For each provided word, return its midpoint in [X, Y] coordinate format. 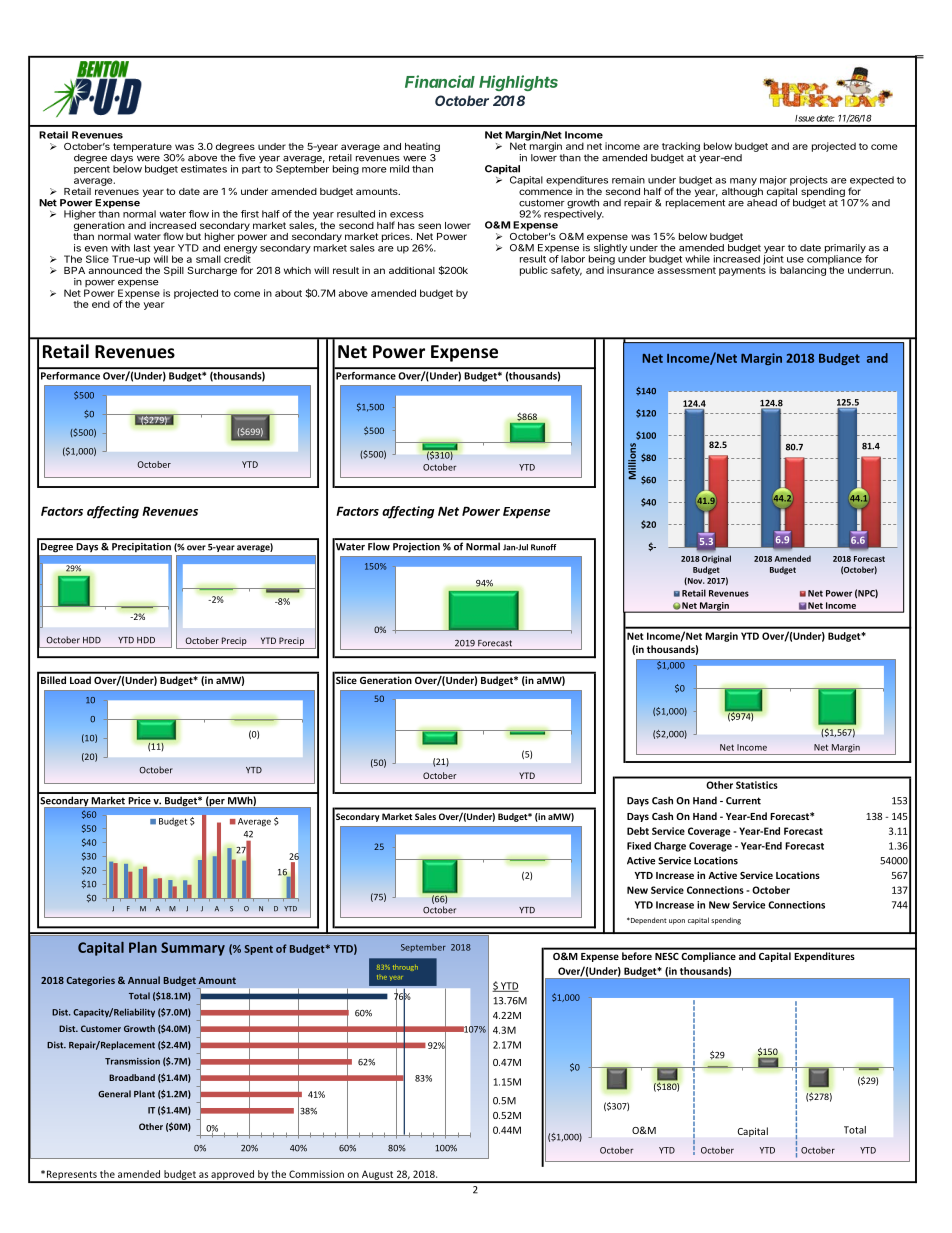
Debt [638, 831]
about [288, 293]
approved [232, 1176]
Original [716, 559]
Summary [193, 949]
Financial [440, 81]
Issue [805, 118]
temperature [142, 147]
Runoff [543, 547]
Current [743, 801]
